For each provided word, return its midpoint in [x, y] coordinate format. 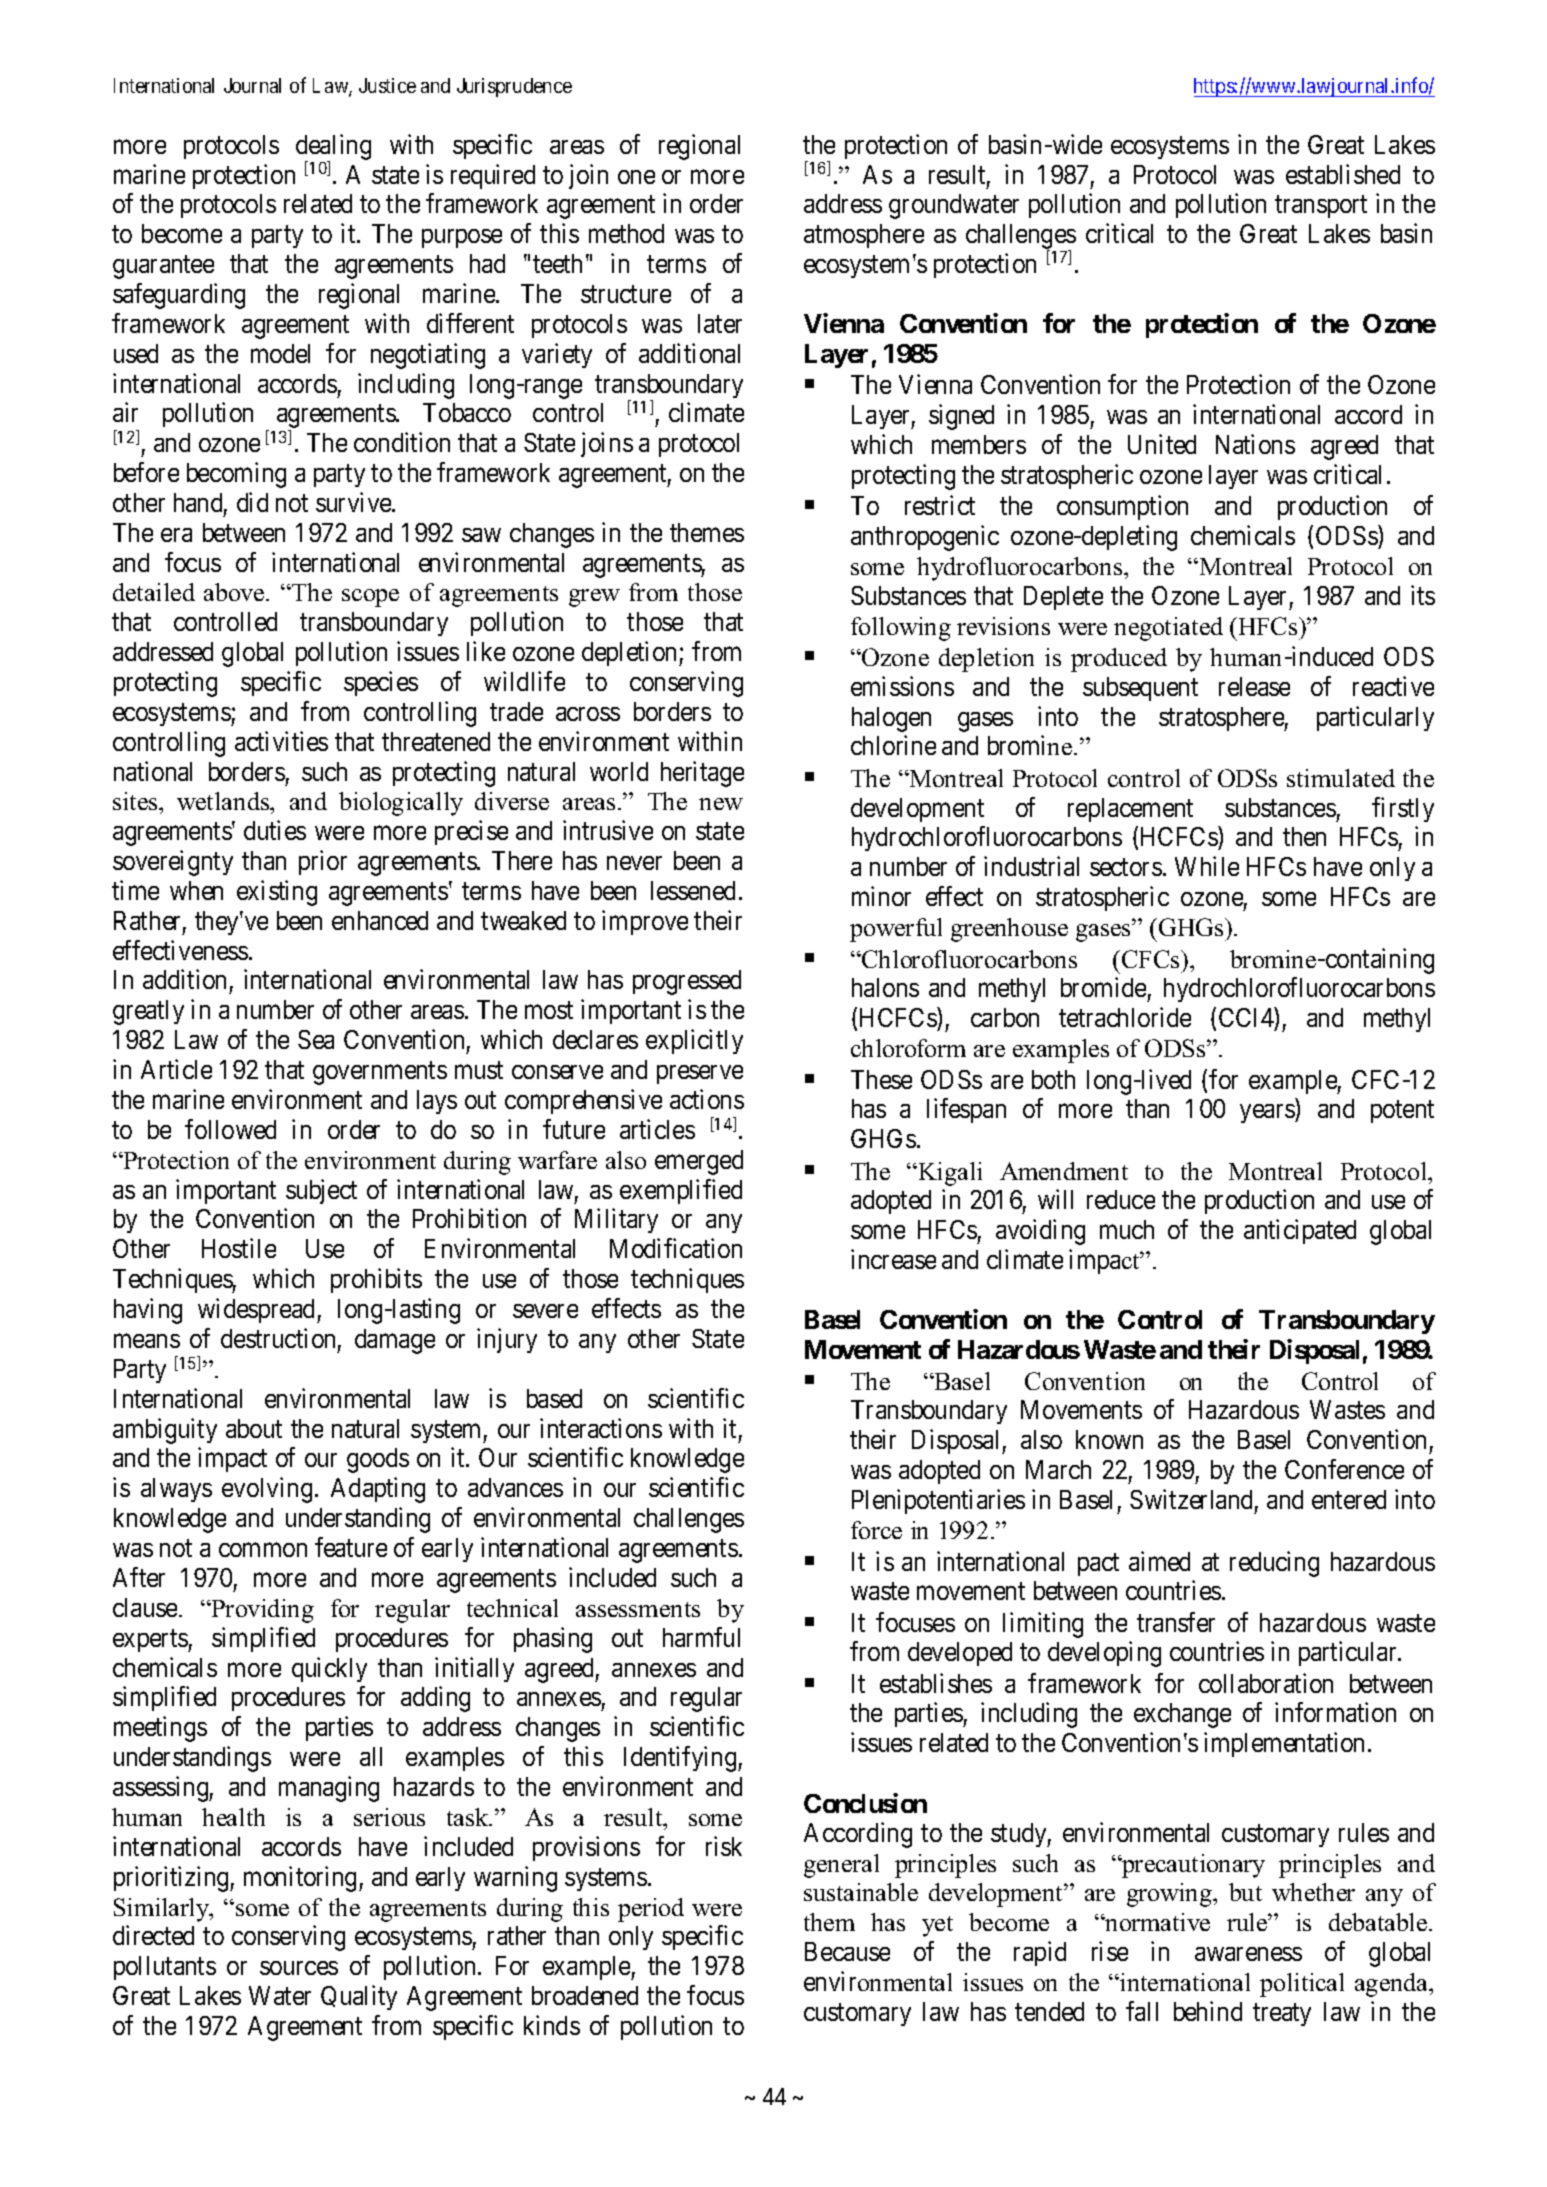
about [254, 1428]
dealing [333, 148]
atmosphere [864, 236]
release [1254, 686]
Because [847, 1951]
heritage [702, 774]
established [1343, 174]
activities [281, 741]
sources [299, 1968]
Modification [676, 1248]
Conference [1344, 1469]
